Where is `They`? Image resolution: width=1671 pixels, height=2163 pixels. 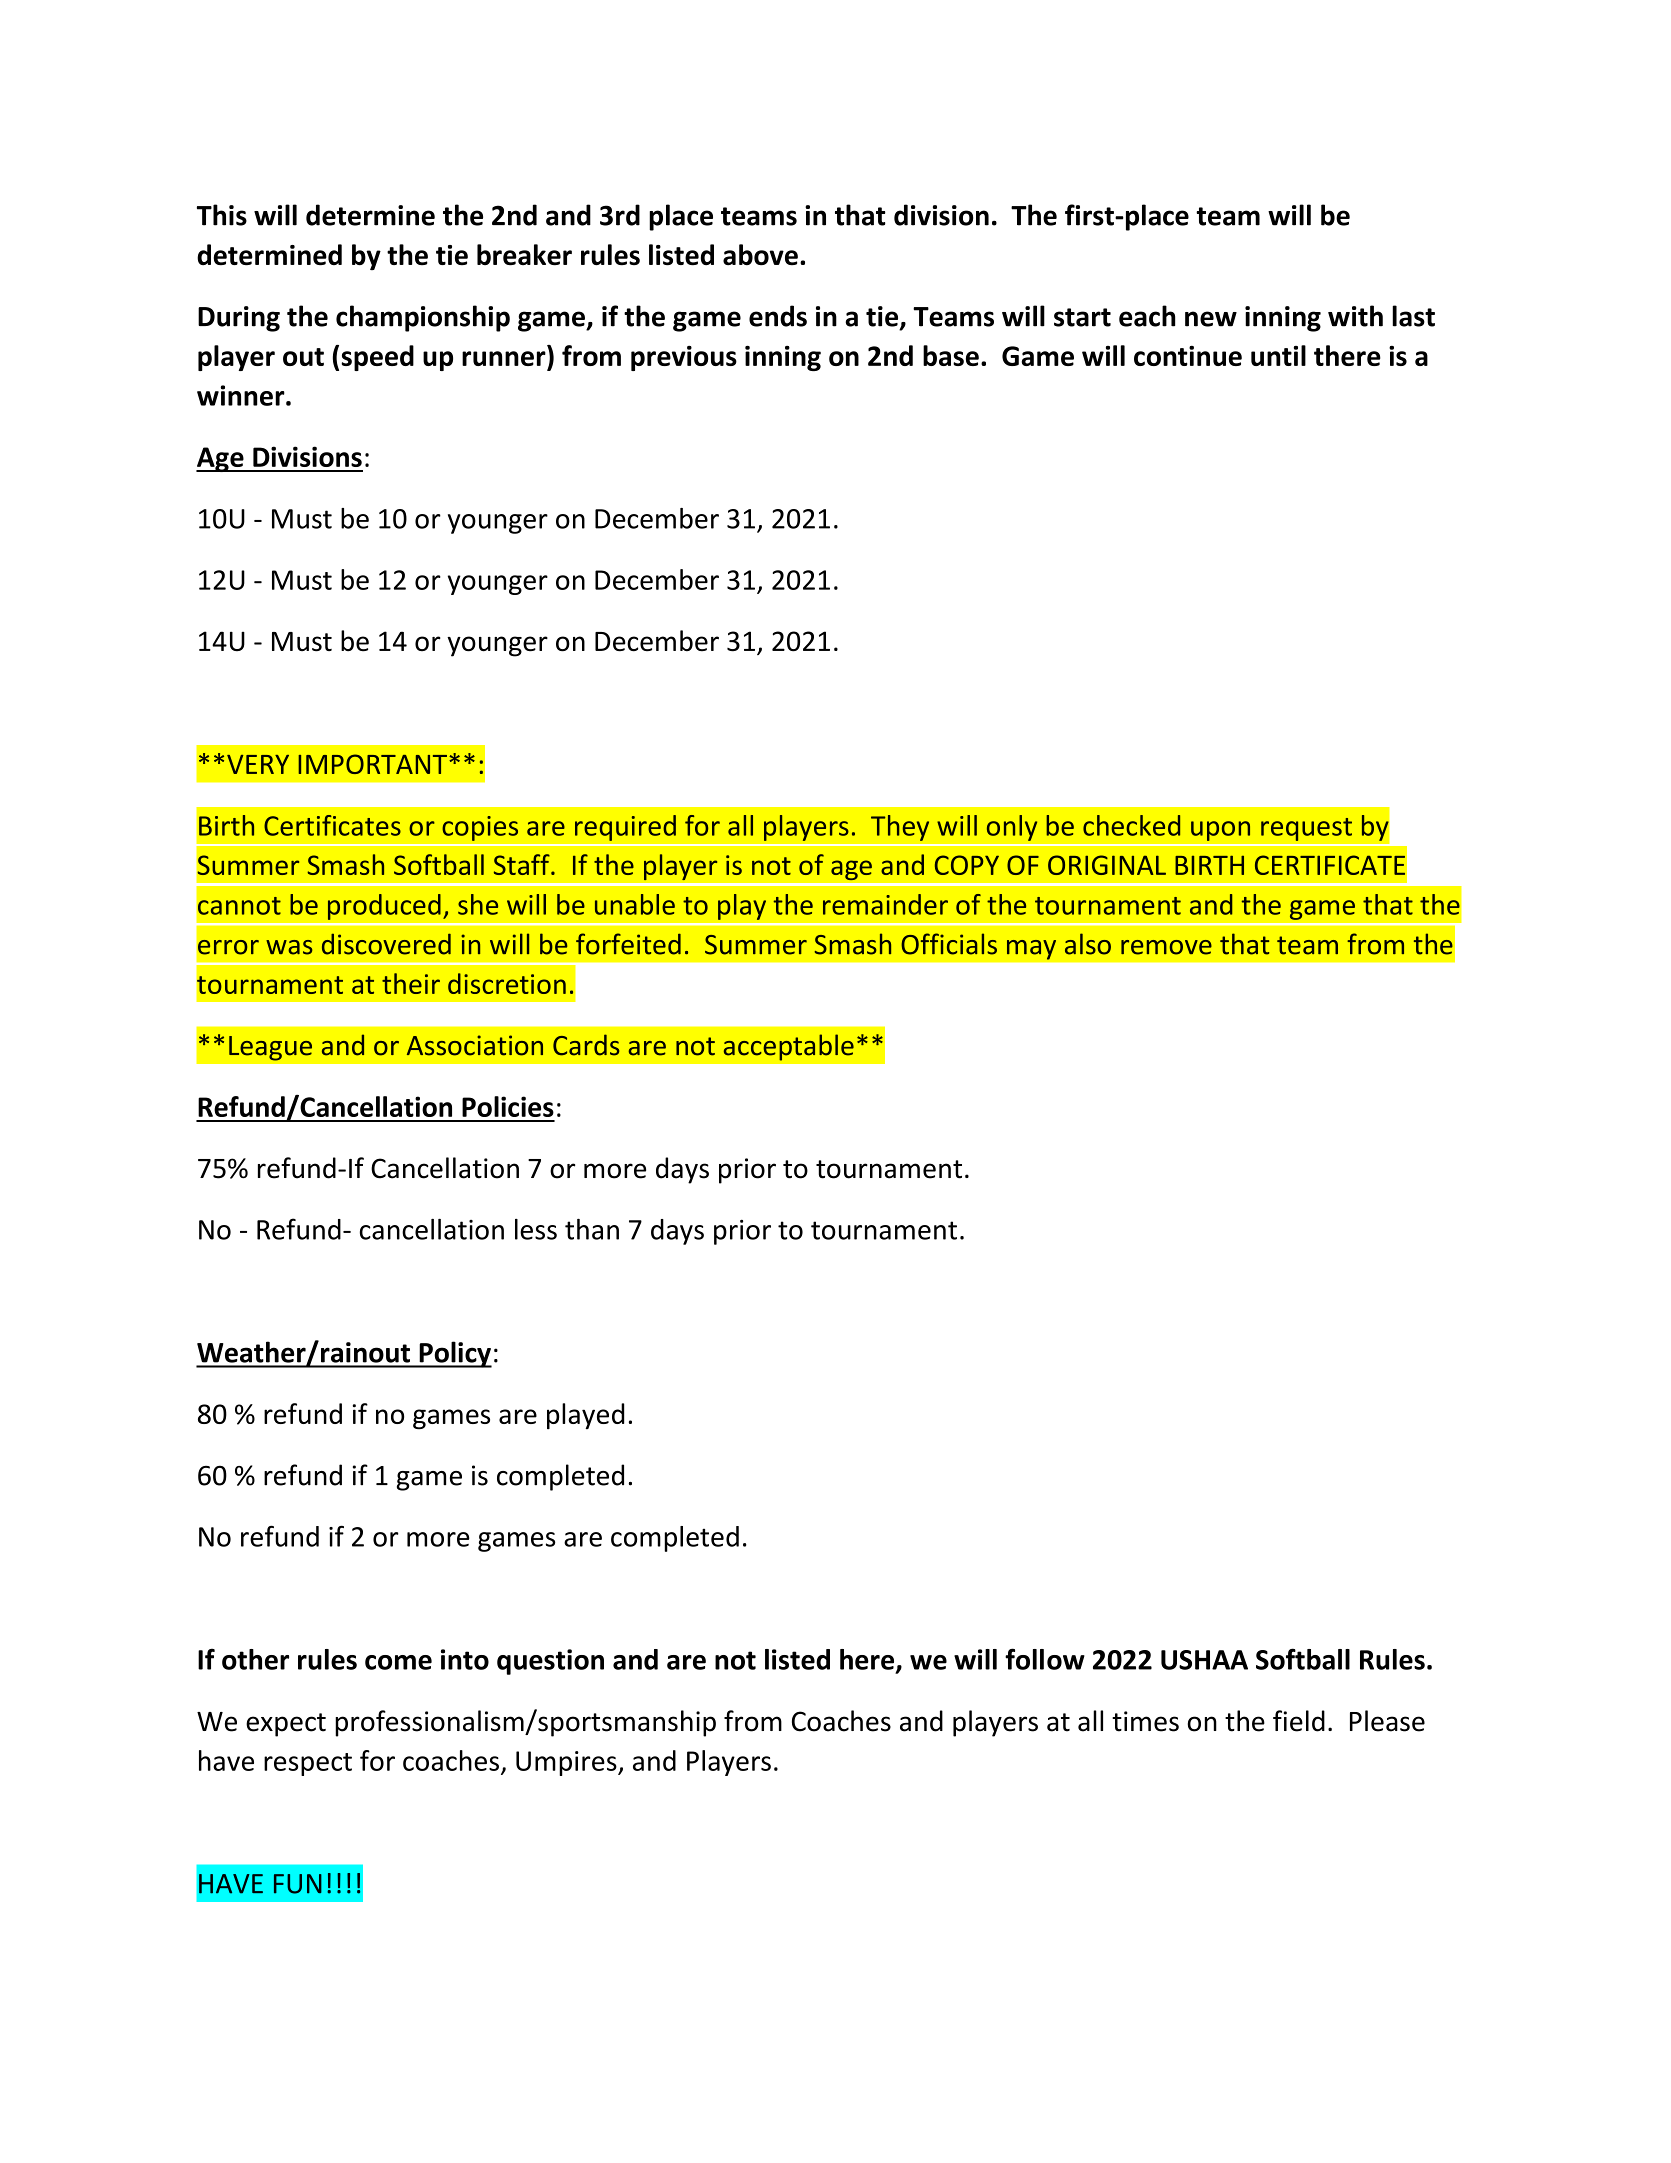
They is located at coordinates (900, 828).
